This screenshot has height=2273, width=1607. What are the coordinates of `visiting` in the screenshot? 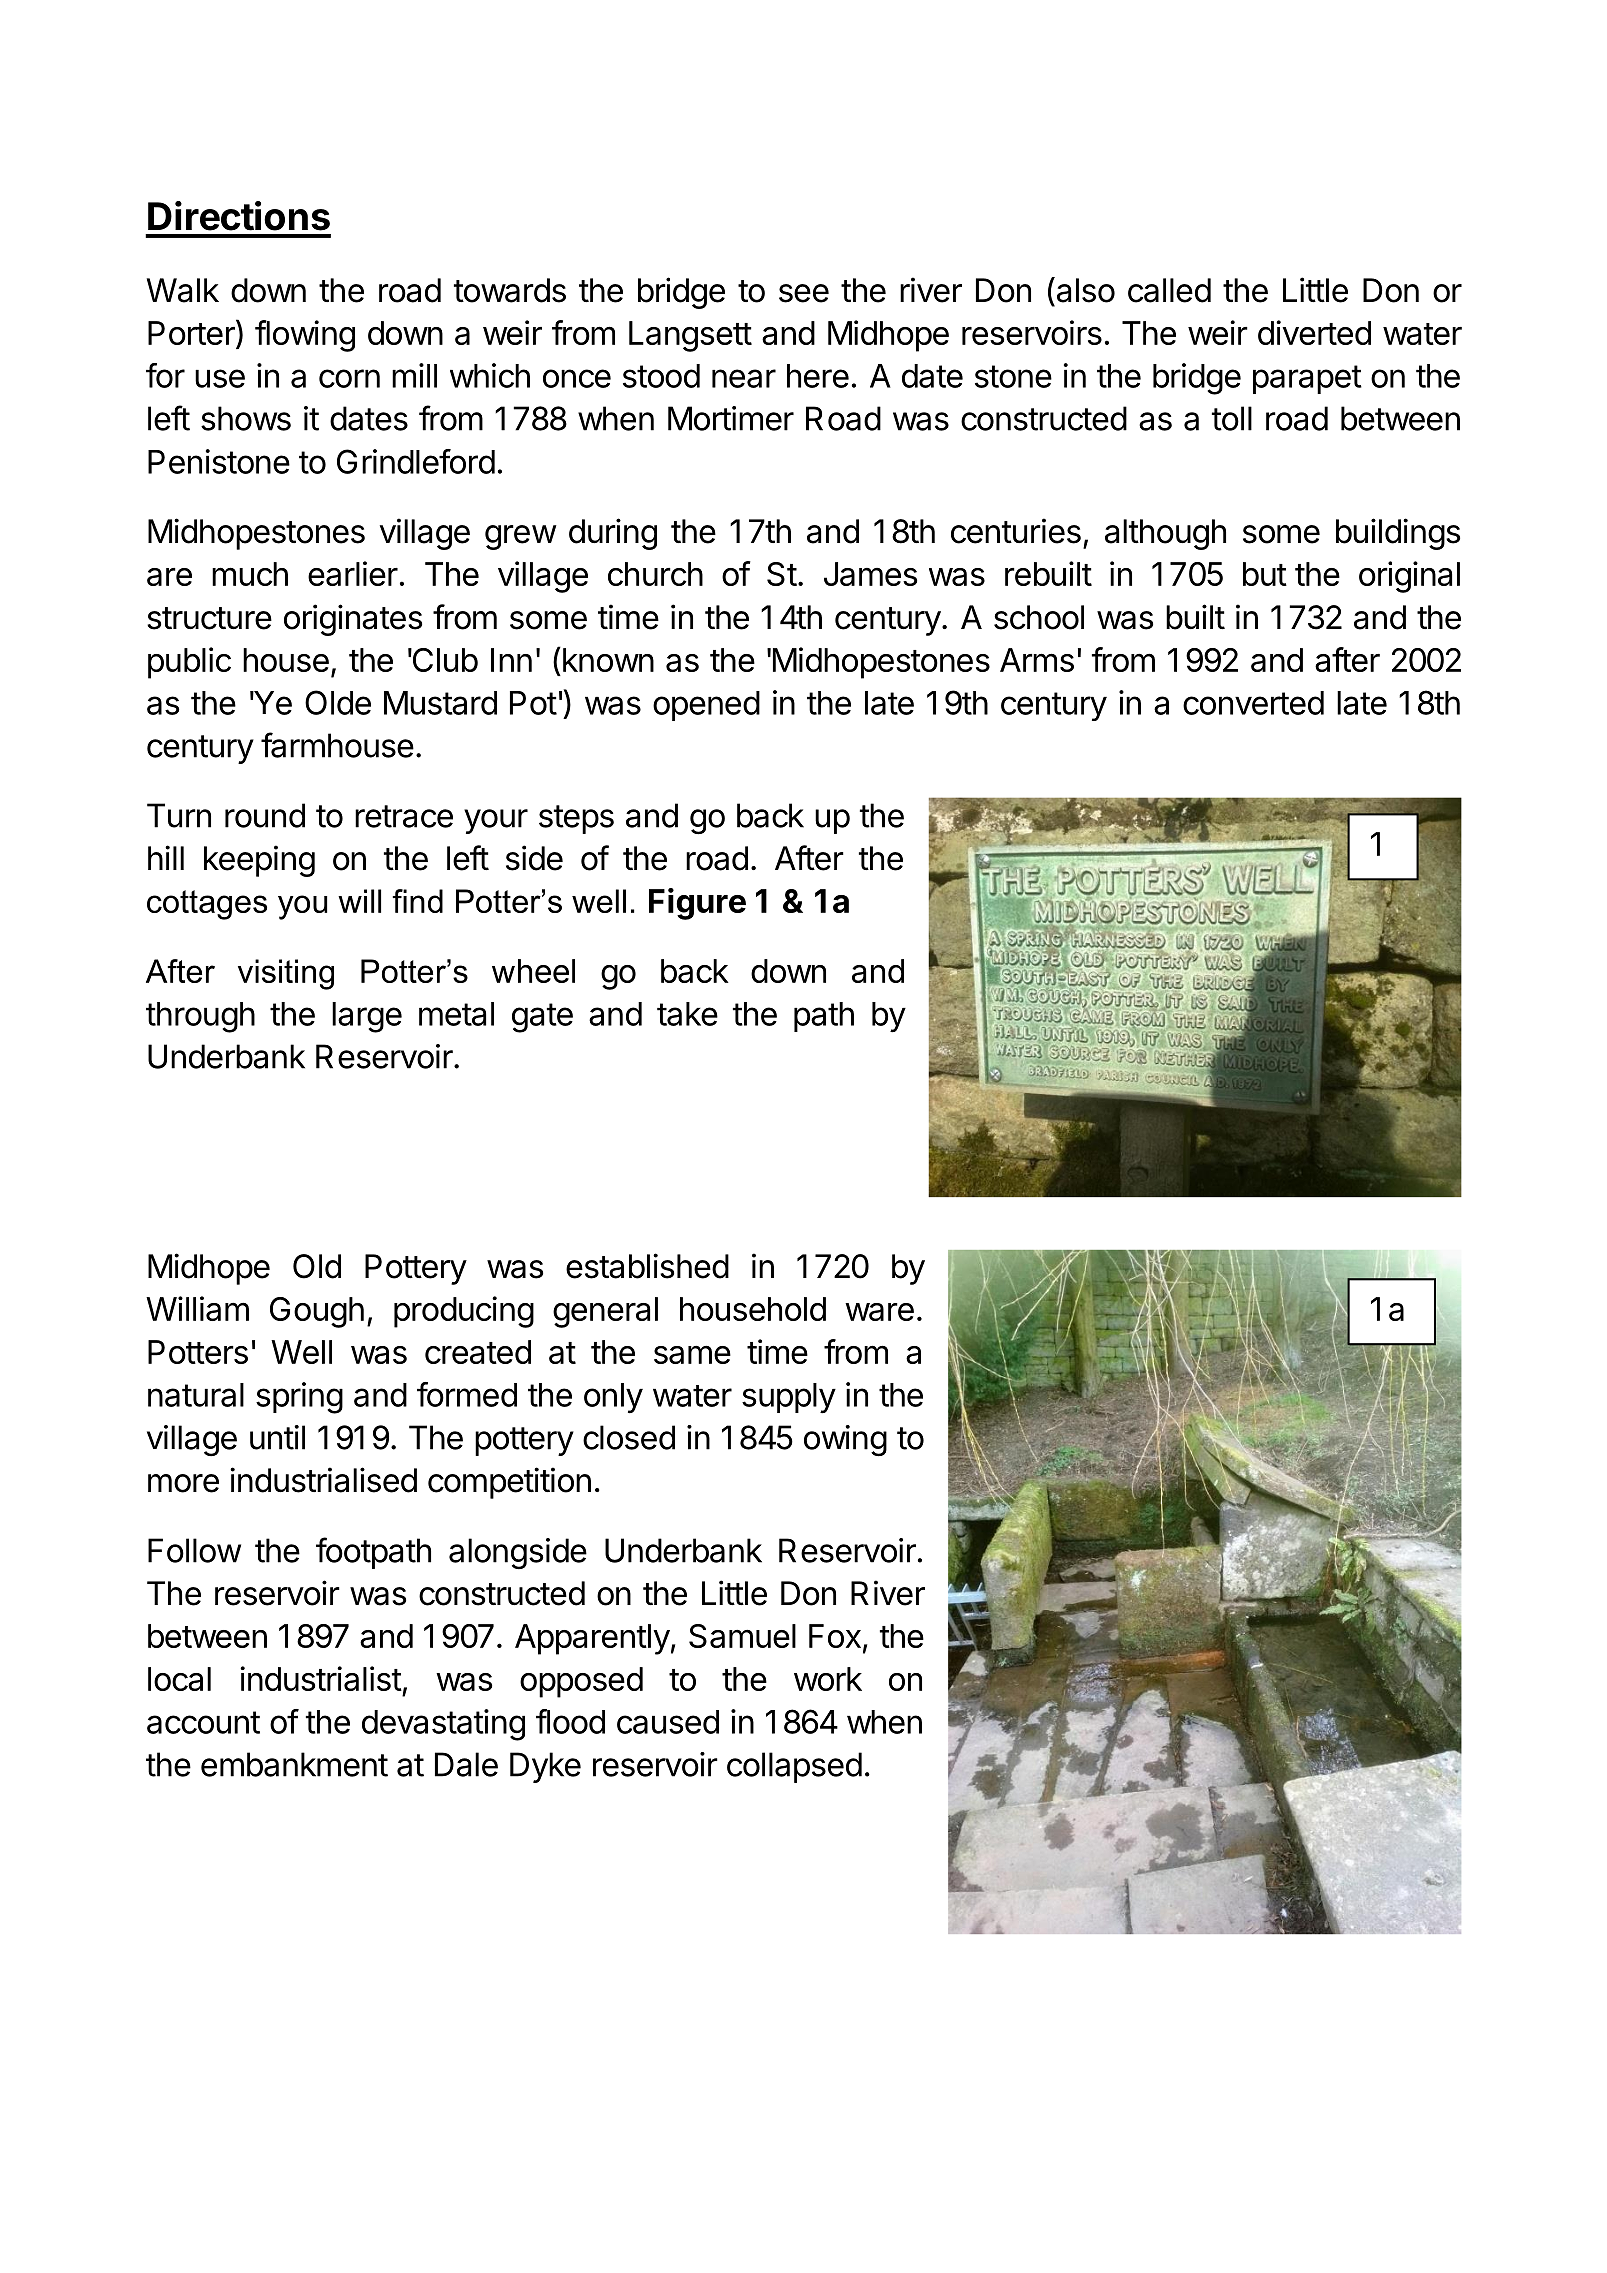 It's located at (286, 974).
